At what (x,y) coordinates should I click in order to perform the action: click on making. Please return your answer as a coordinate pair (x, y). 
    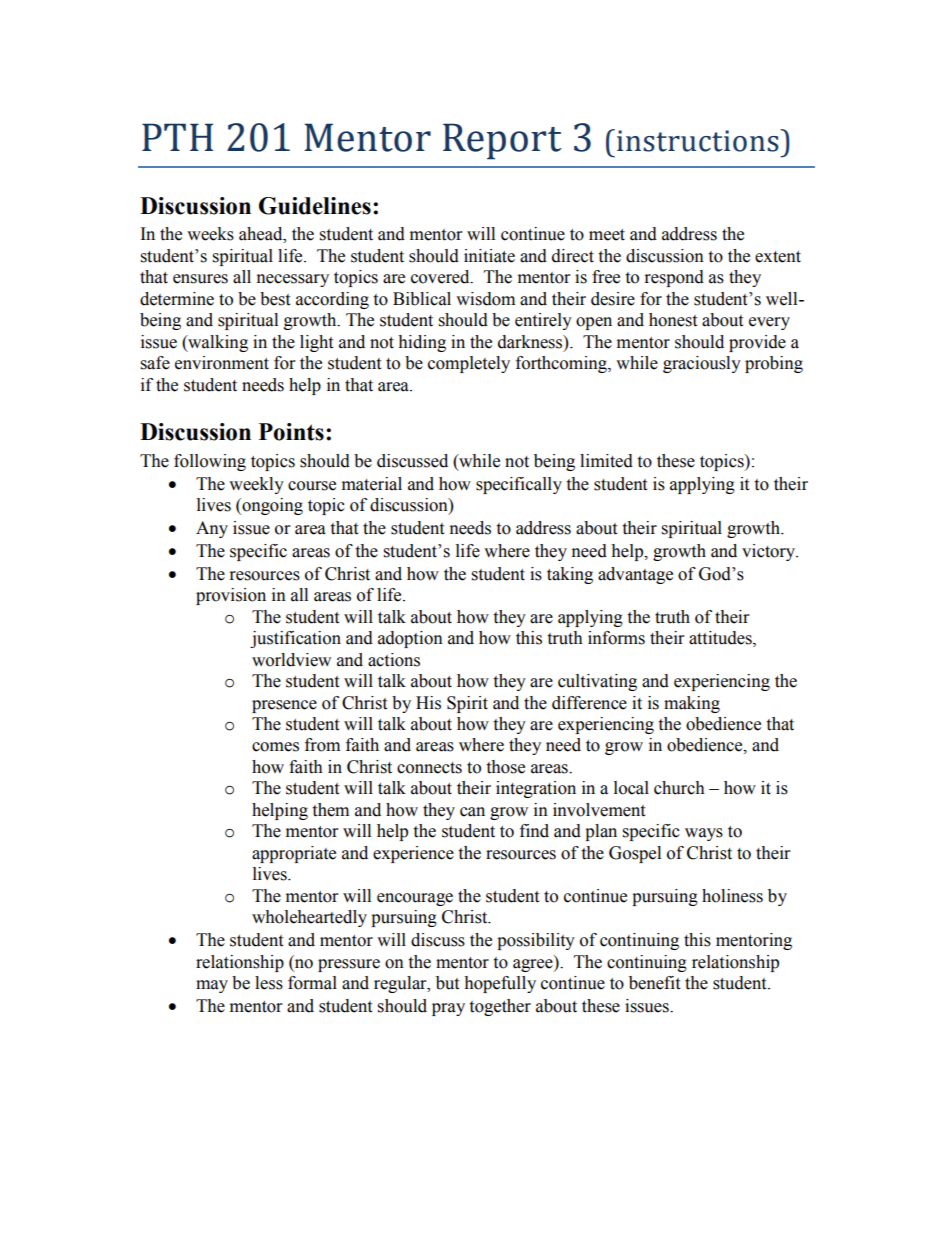
    Looking at the image, I should click on (692, 704).
